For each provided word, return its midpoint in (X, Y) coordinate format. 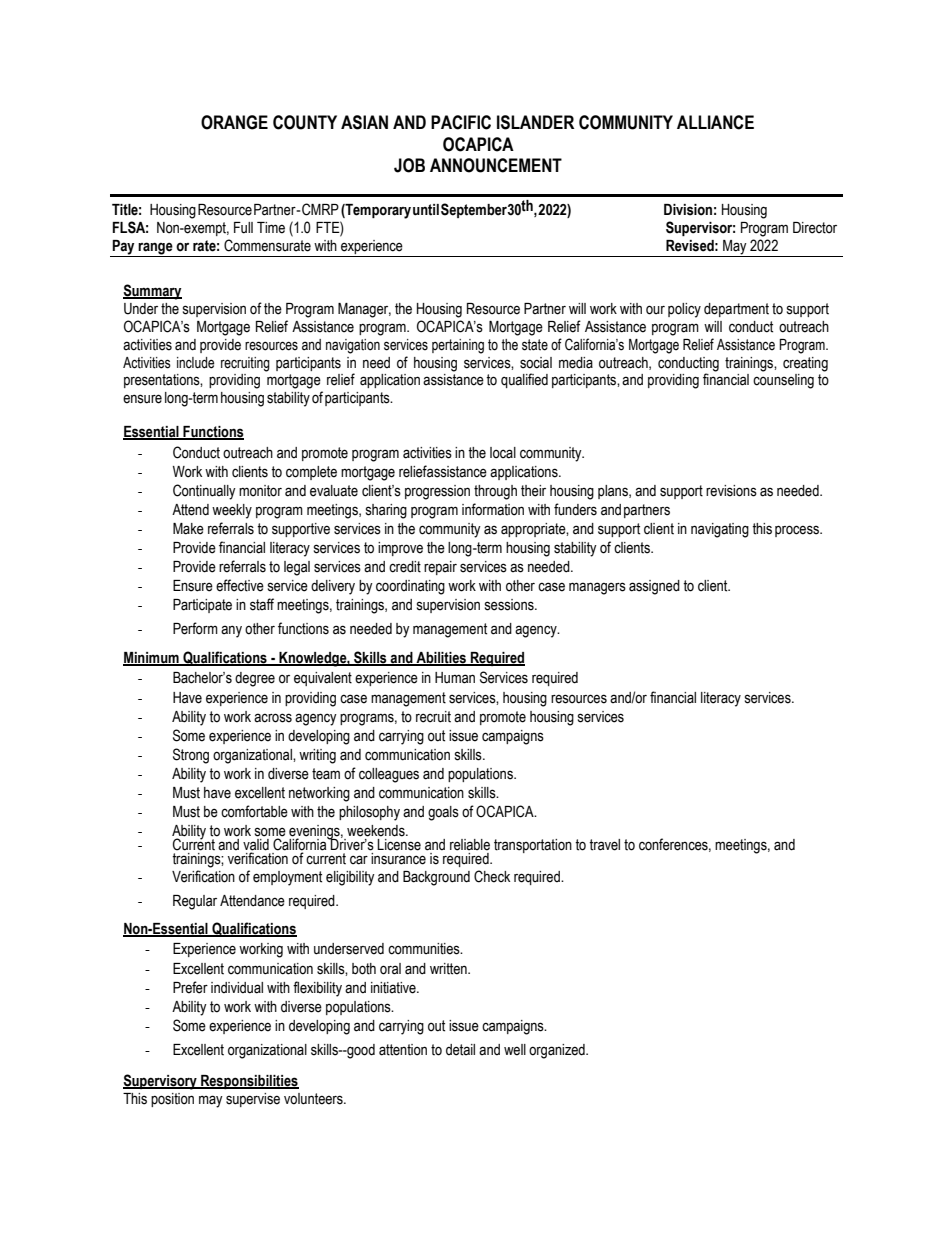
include (195, 363)
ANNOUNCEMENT (496, 165)
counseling (783, 381)
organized (558, 1051)
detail (460, 1050)
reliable (470, 845)
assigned (654, 587)
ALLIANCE (715, 122)
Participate (202, 606)
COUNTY (305, 122)
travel (604, 845)
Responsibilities (249, 1082)
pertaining (458, 346)
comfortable (254, 811)
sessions (510, 605)
